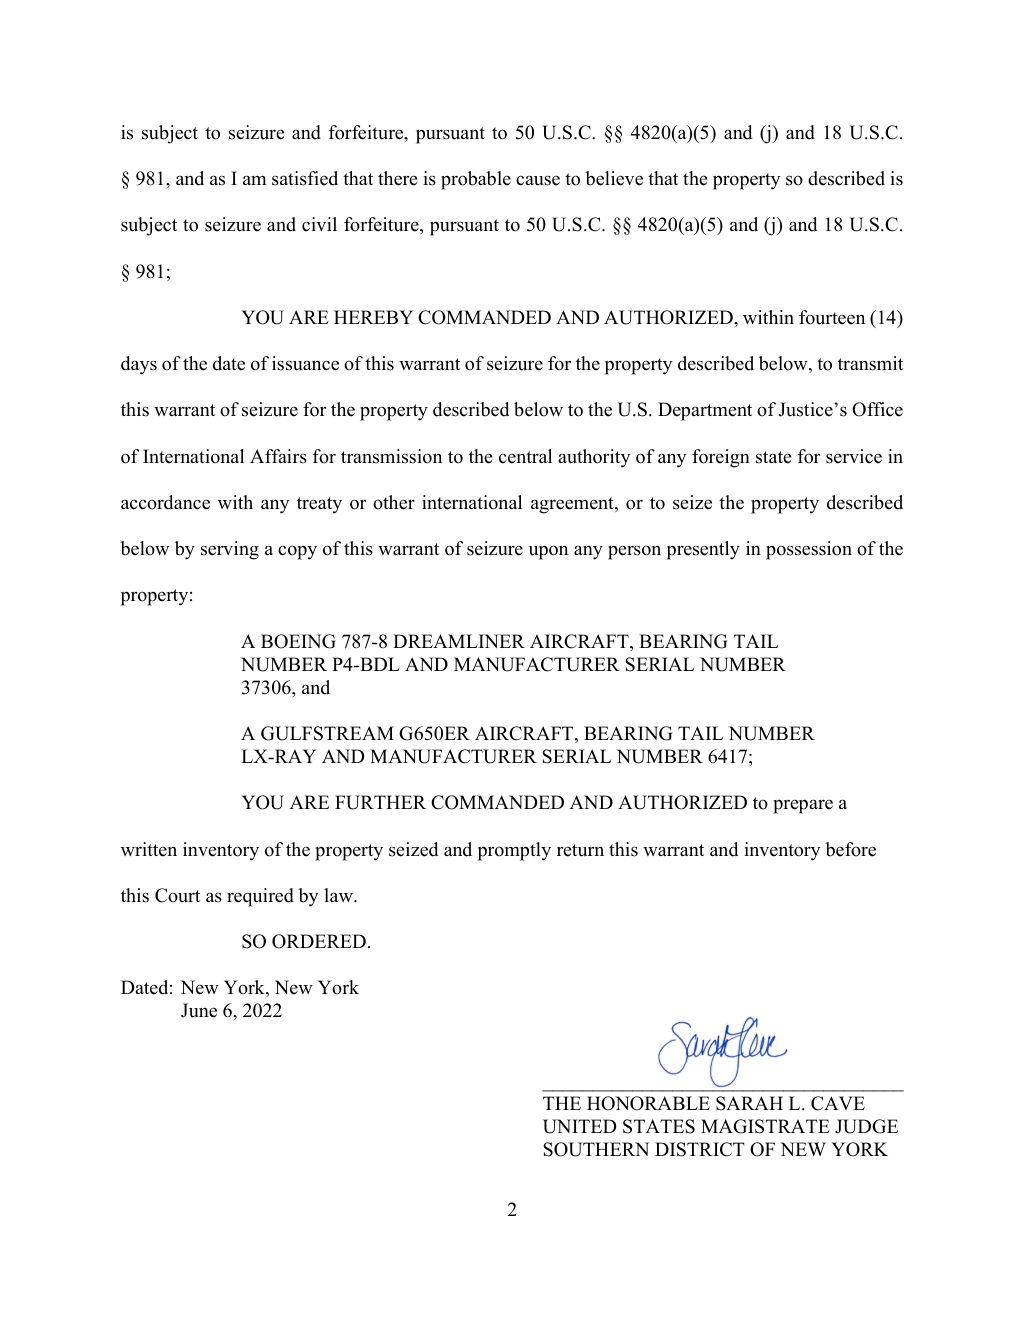  Describe the element at coordinates (573, 505) in the image. I see `agreement` at that location.
